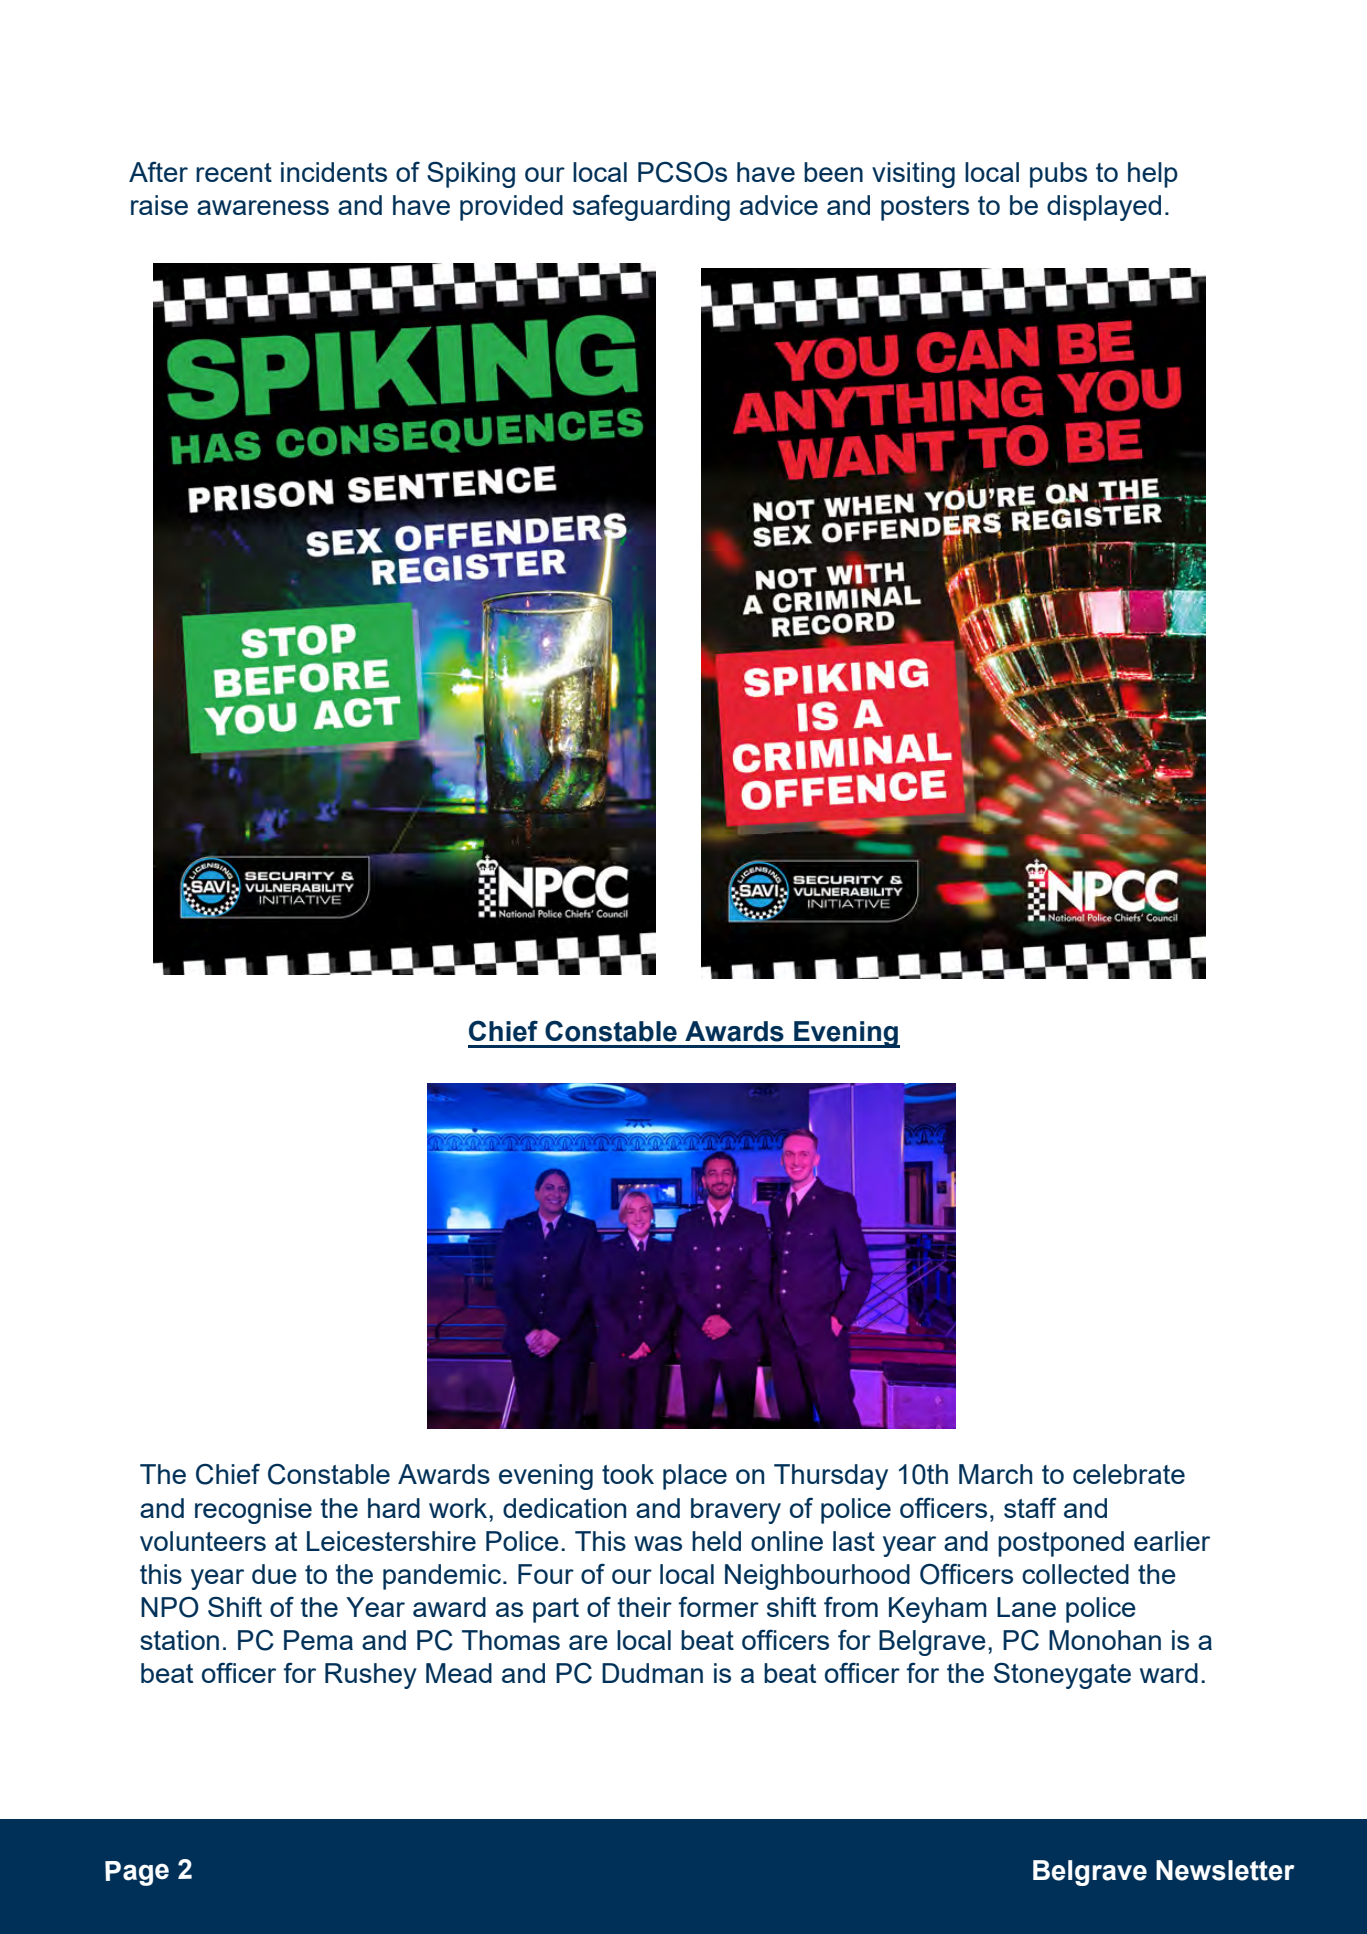  I want to click on former, so click(719, 1606).
